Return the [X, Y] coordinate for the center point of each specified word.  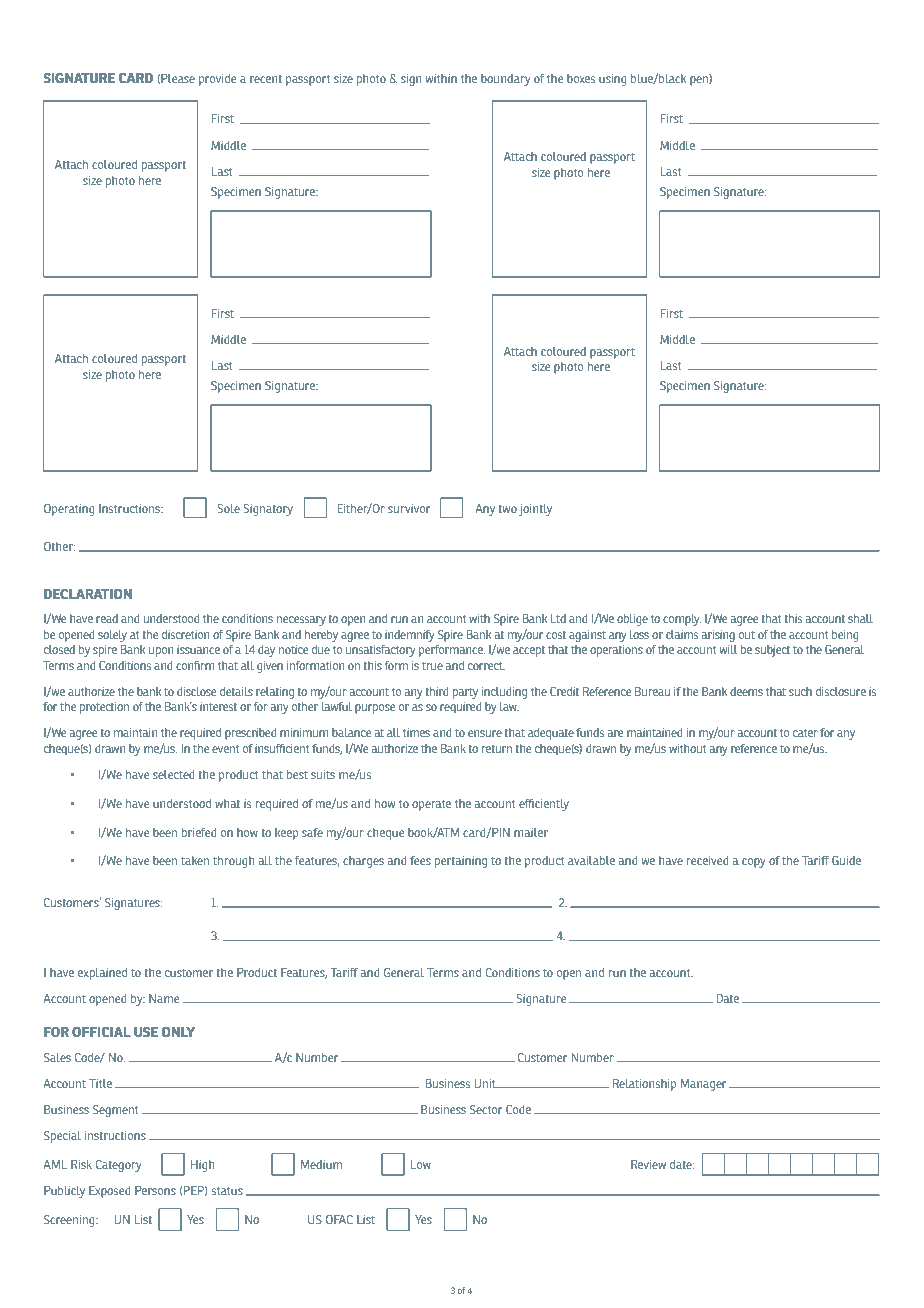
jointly [535, 510]
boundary [506, 80]
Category [119, 1166]
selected [174, 774]
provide [217, 80]
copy [754, 863]
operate [431, 805]
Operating [69, 510]
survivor [409, 508]
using [613, 80]
